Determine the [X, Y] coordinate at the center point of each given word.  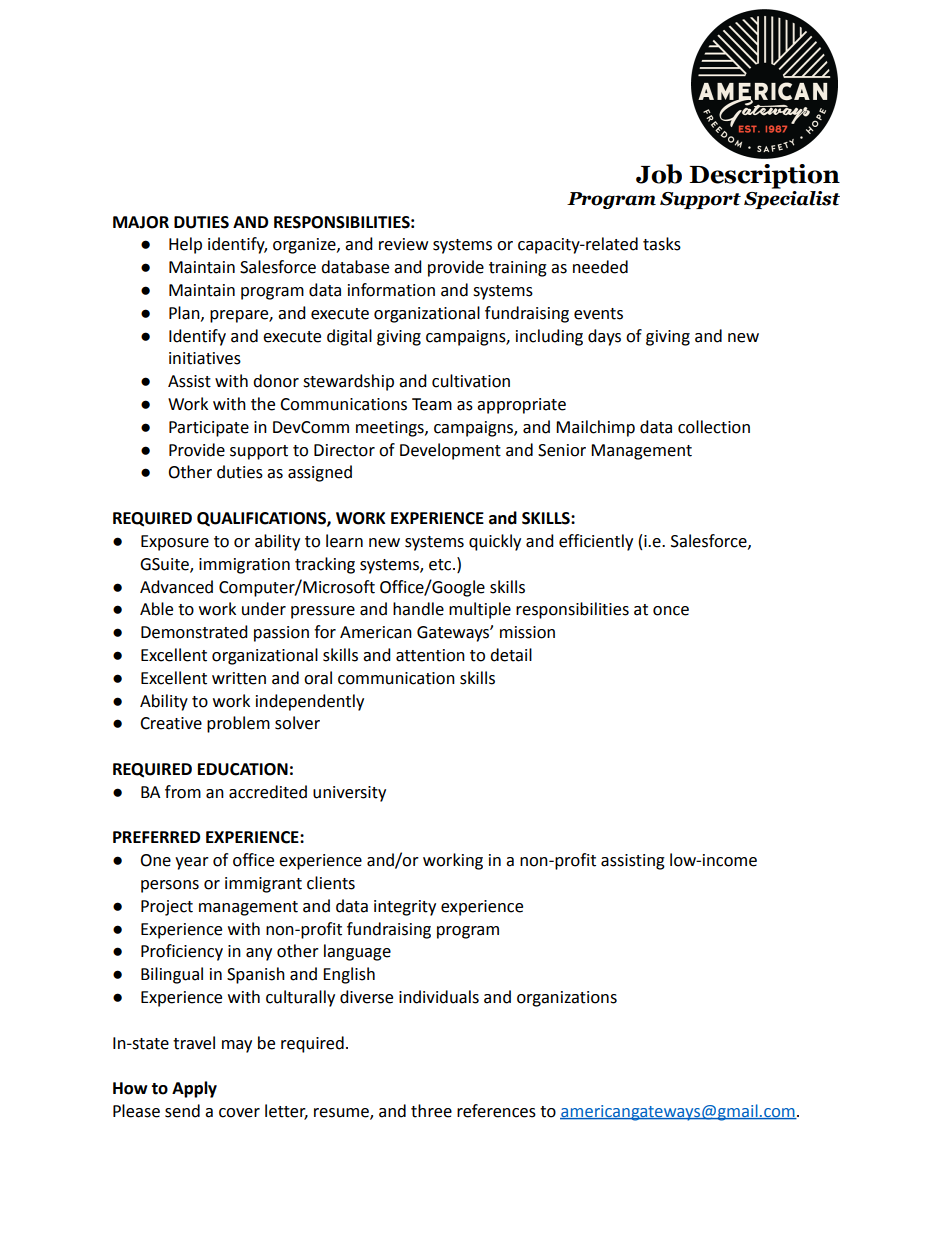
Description [764, 176]
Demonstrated [194, 632]
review [403, 244]
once [671, 611]
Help [185, 245]
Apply [194, 1089]
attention [430, 655]
